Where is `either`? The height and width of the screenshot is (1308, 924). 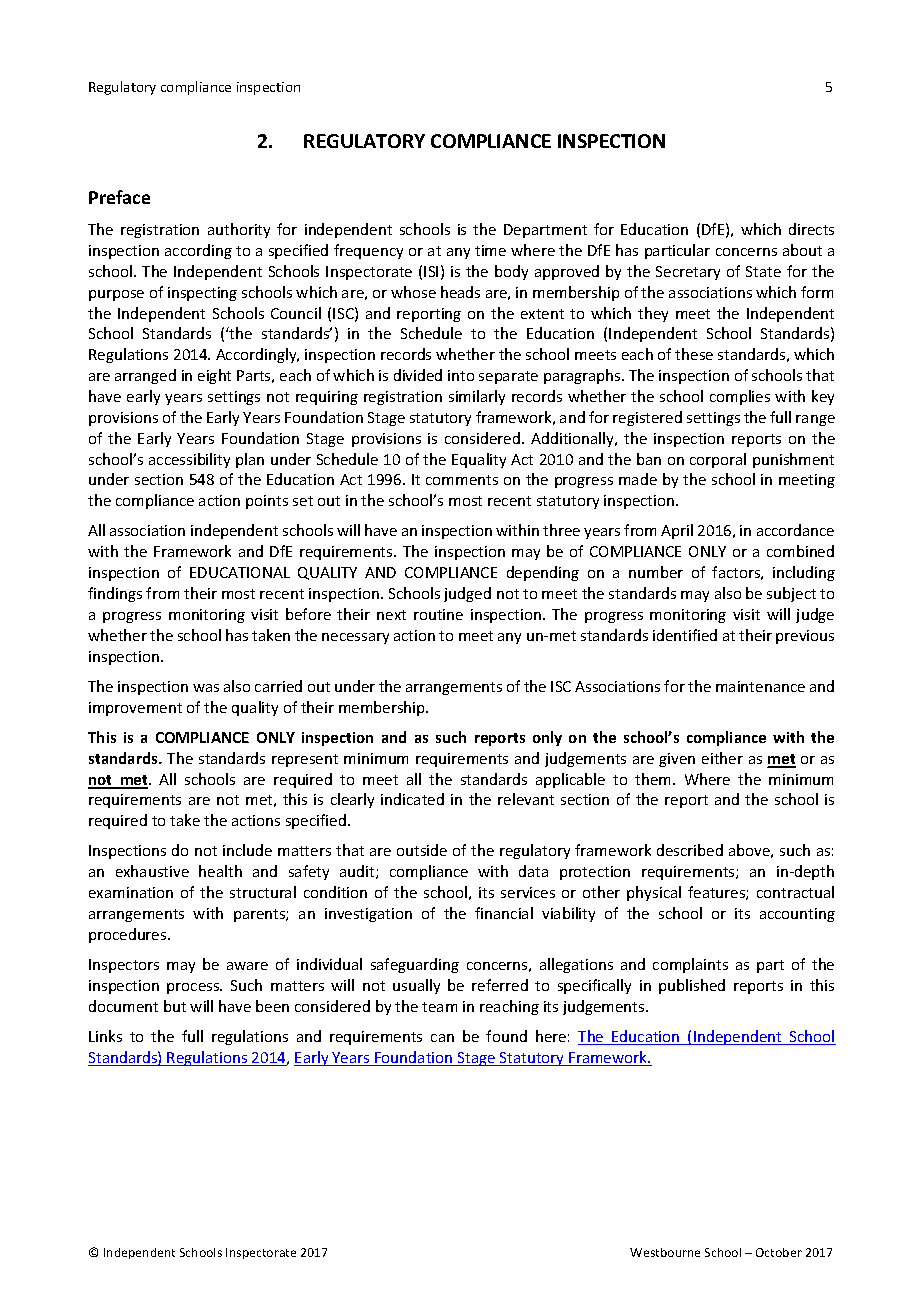 either is located at coordinates (722, 758).
